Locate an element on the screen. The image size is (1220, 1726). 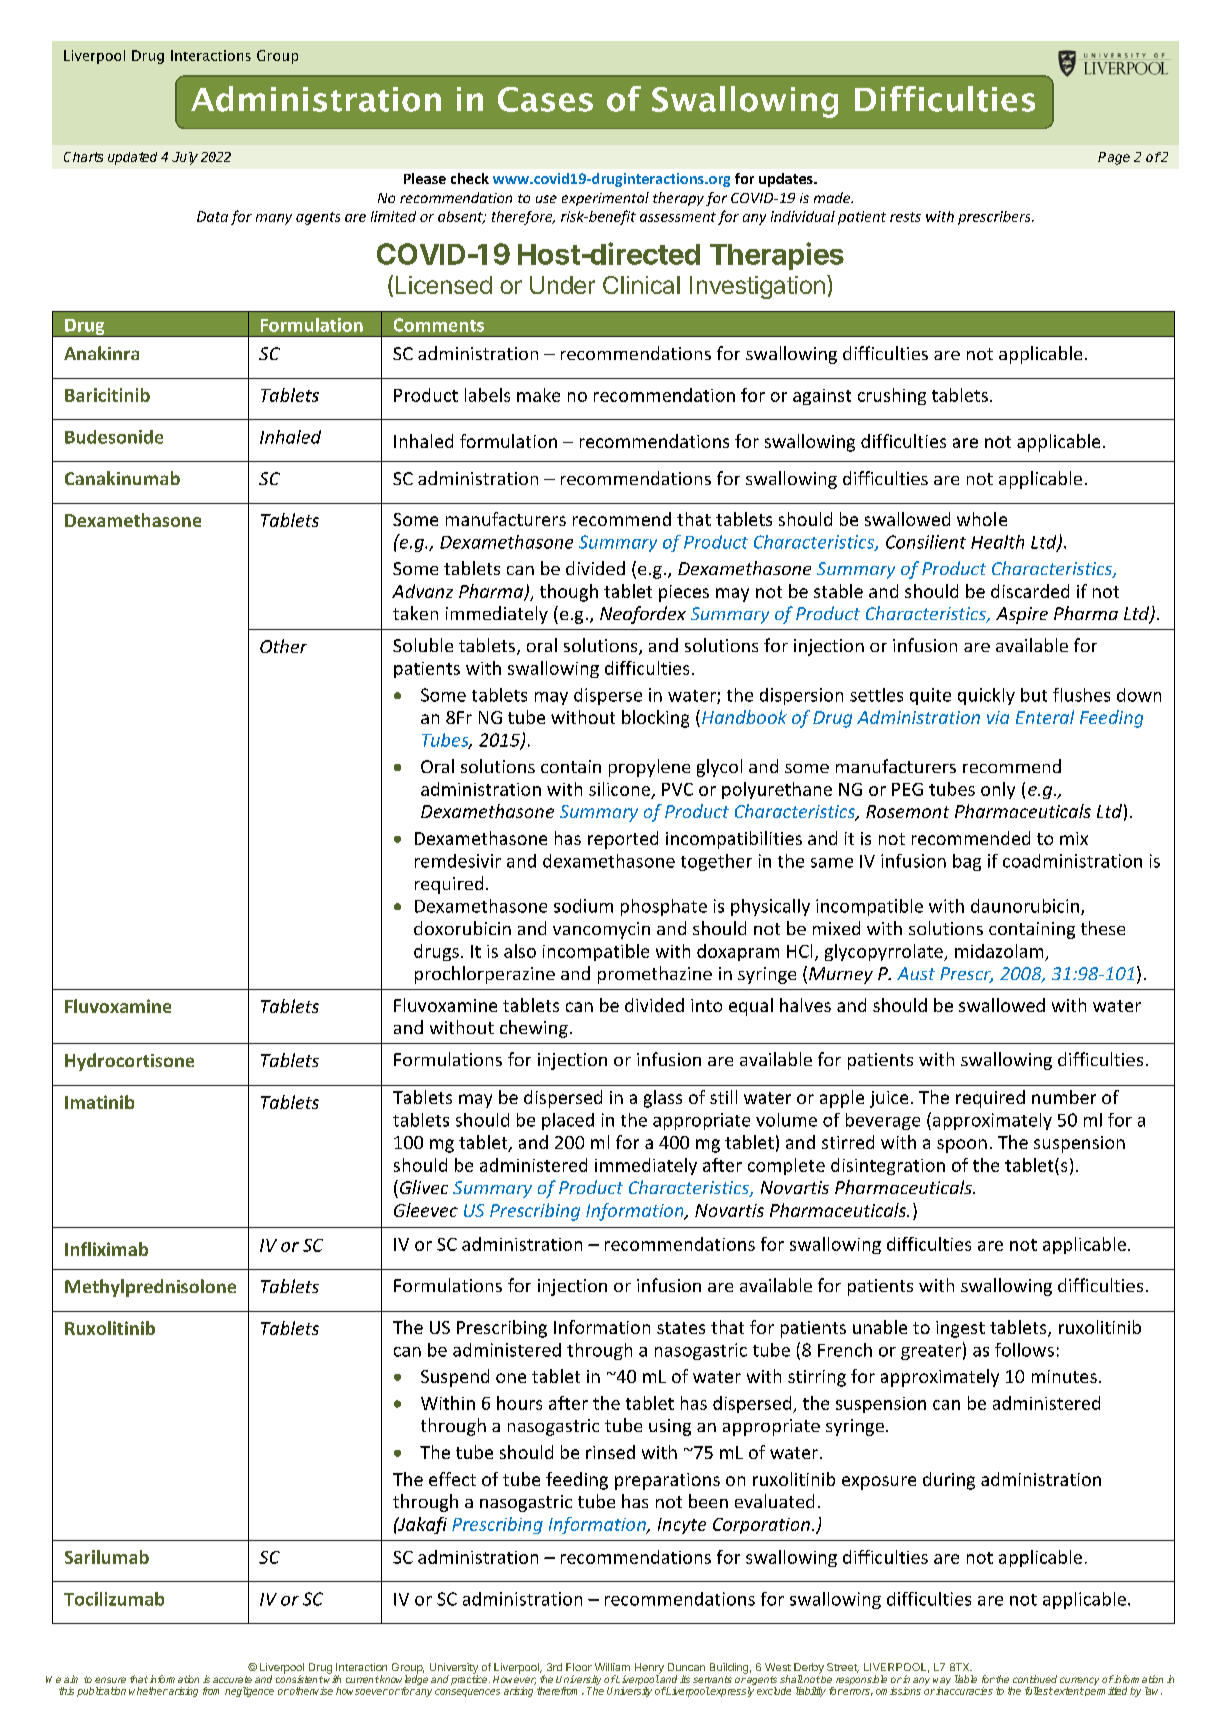
bag is located at coordinates (967, 862).
